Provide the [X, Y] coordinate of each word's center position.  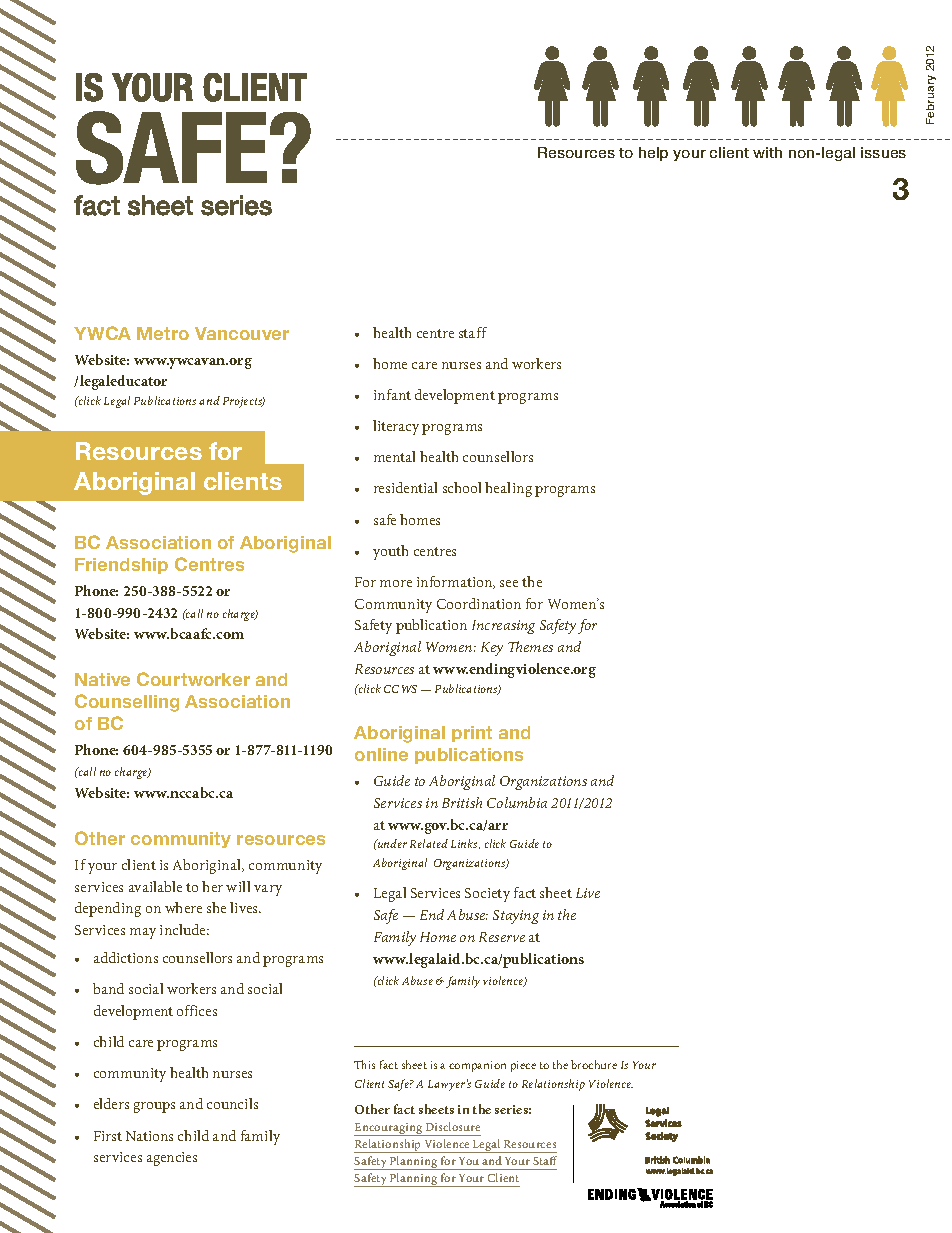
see [509, 583]
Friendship [121, 566]
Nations [149, 1136]
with [767, 152]
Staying [516, 917]
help [653, 154]
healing [508, 489]
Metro [163, 333]
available [155, 886]
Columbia [517, 802]
